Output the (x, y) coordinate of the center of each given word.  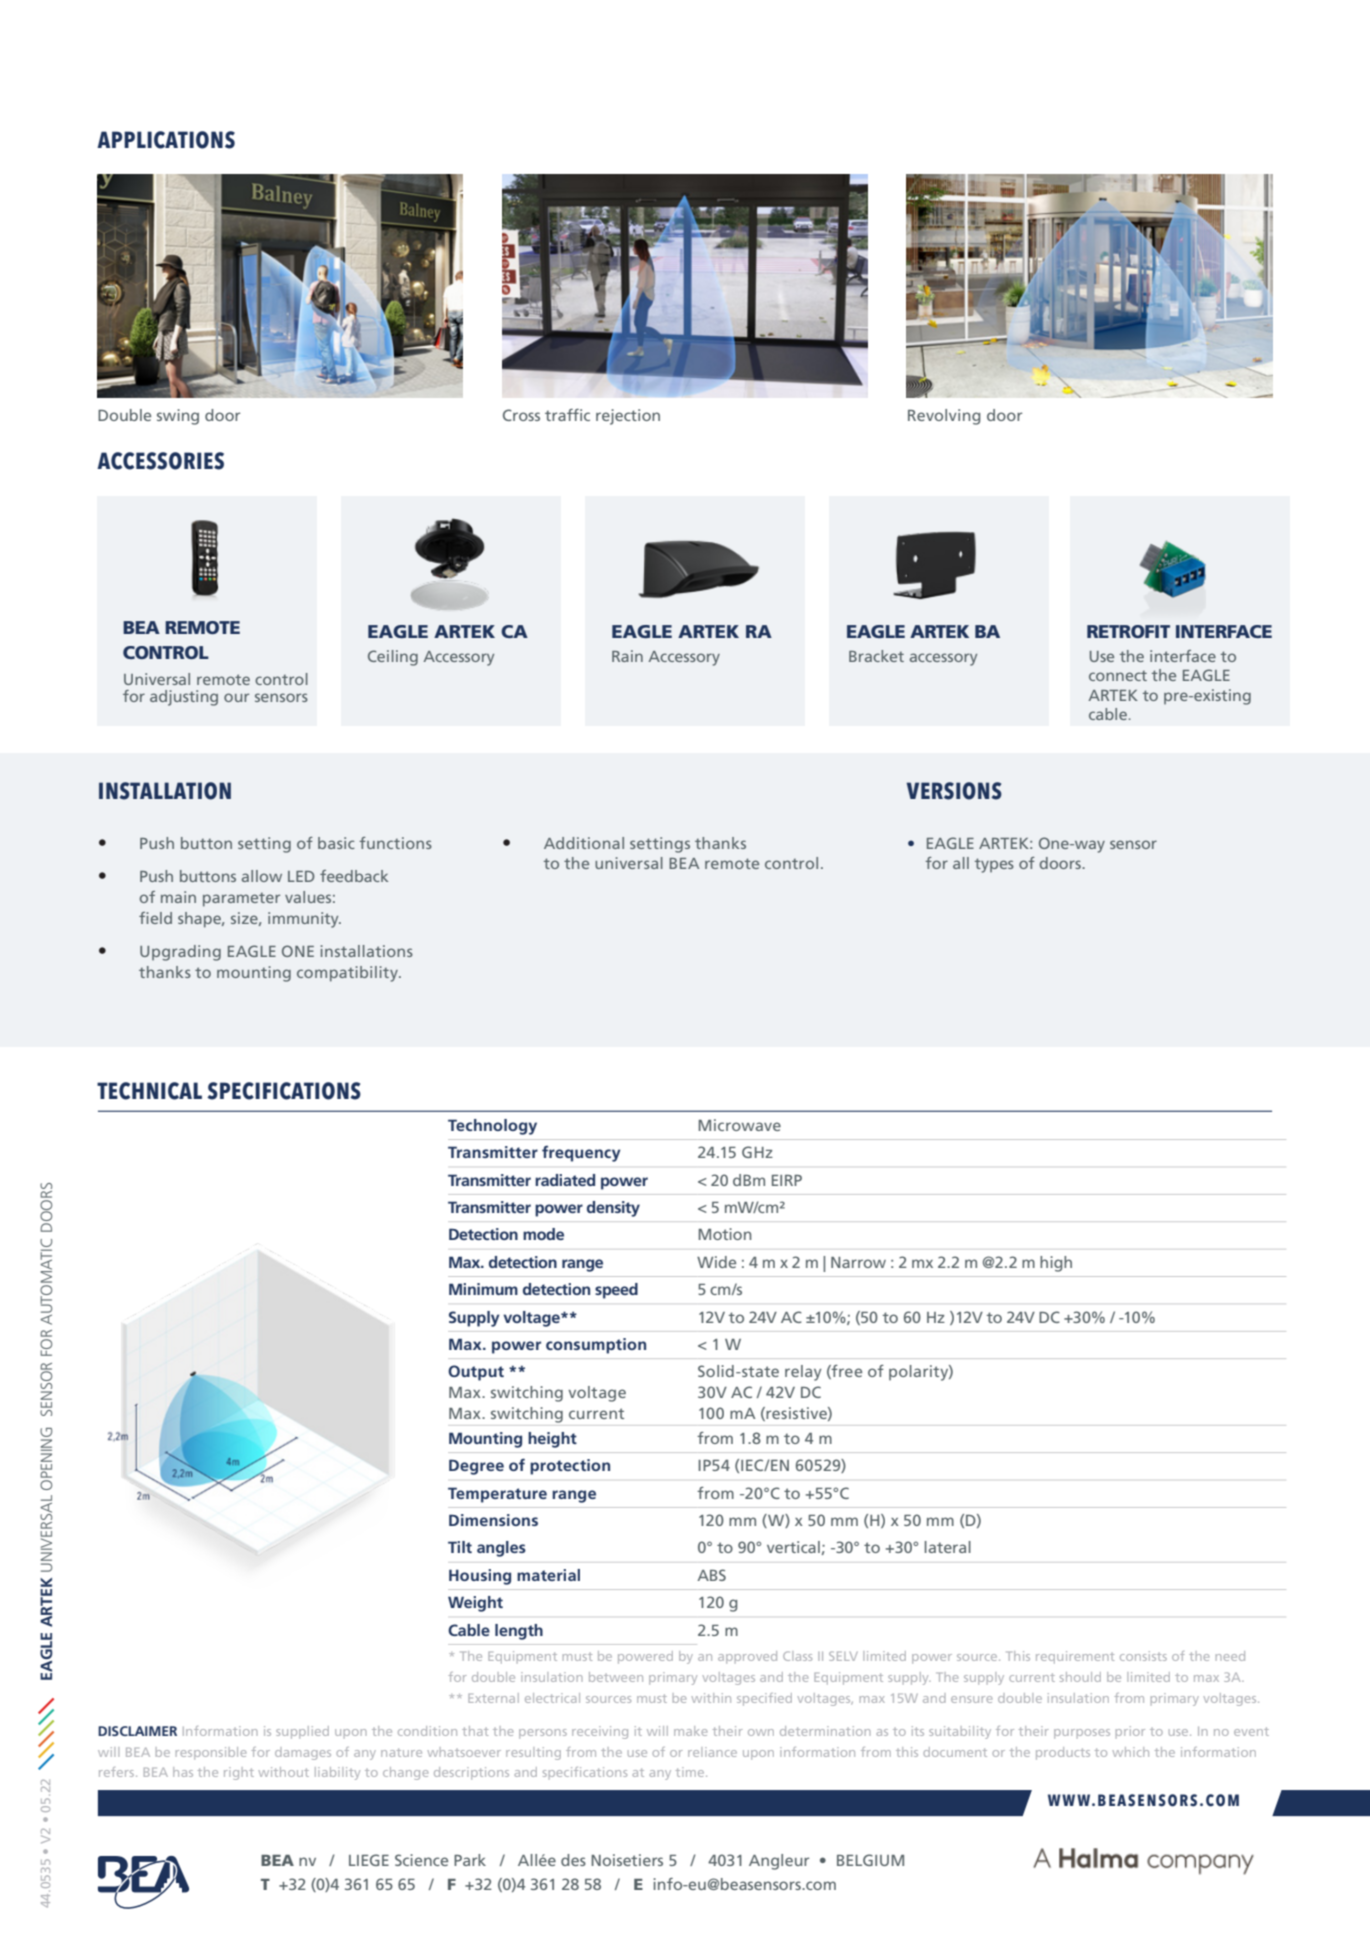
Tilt (460, 1547)
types (994, 865)
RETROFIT (1128, 631)
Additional (584, 843)
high (1056, 1264)
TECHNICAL (149, 1091)
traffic (567, 415)
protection (570, 1467)
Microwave (739, 1125)
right (239, 1773)
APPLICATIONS (166, 140)
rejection (628, 417)
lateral (948, 1547)
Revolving (944, 417)
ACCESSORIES (160, 461)
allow (262, 876)
